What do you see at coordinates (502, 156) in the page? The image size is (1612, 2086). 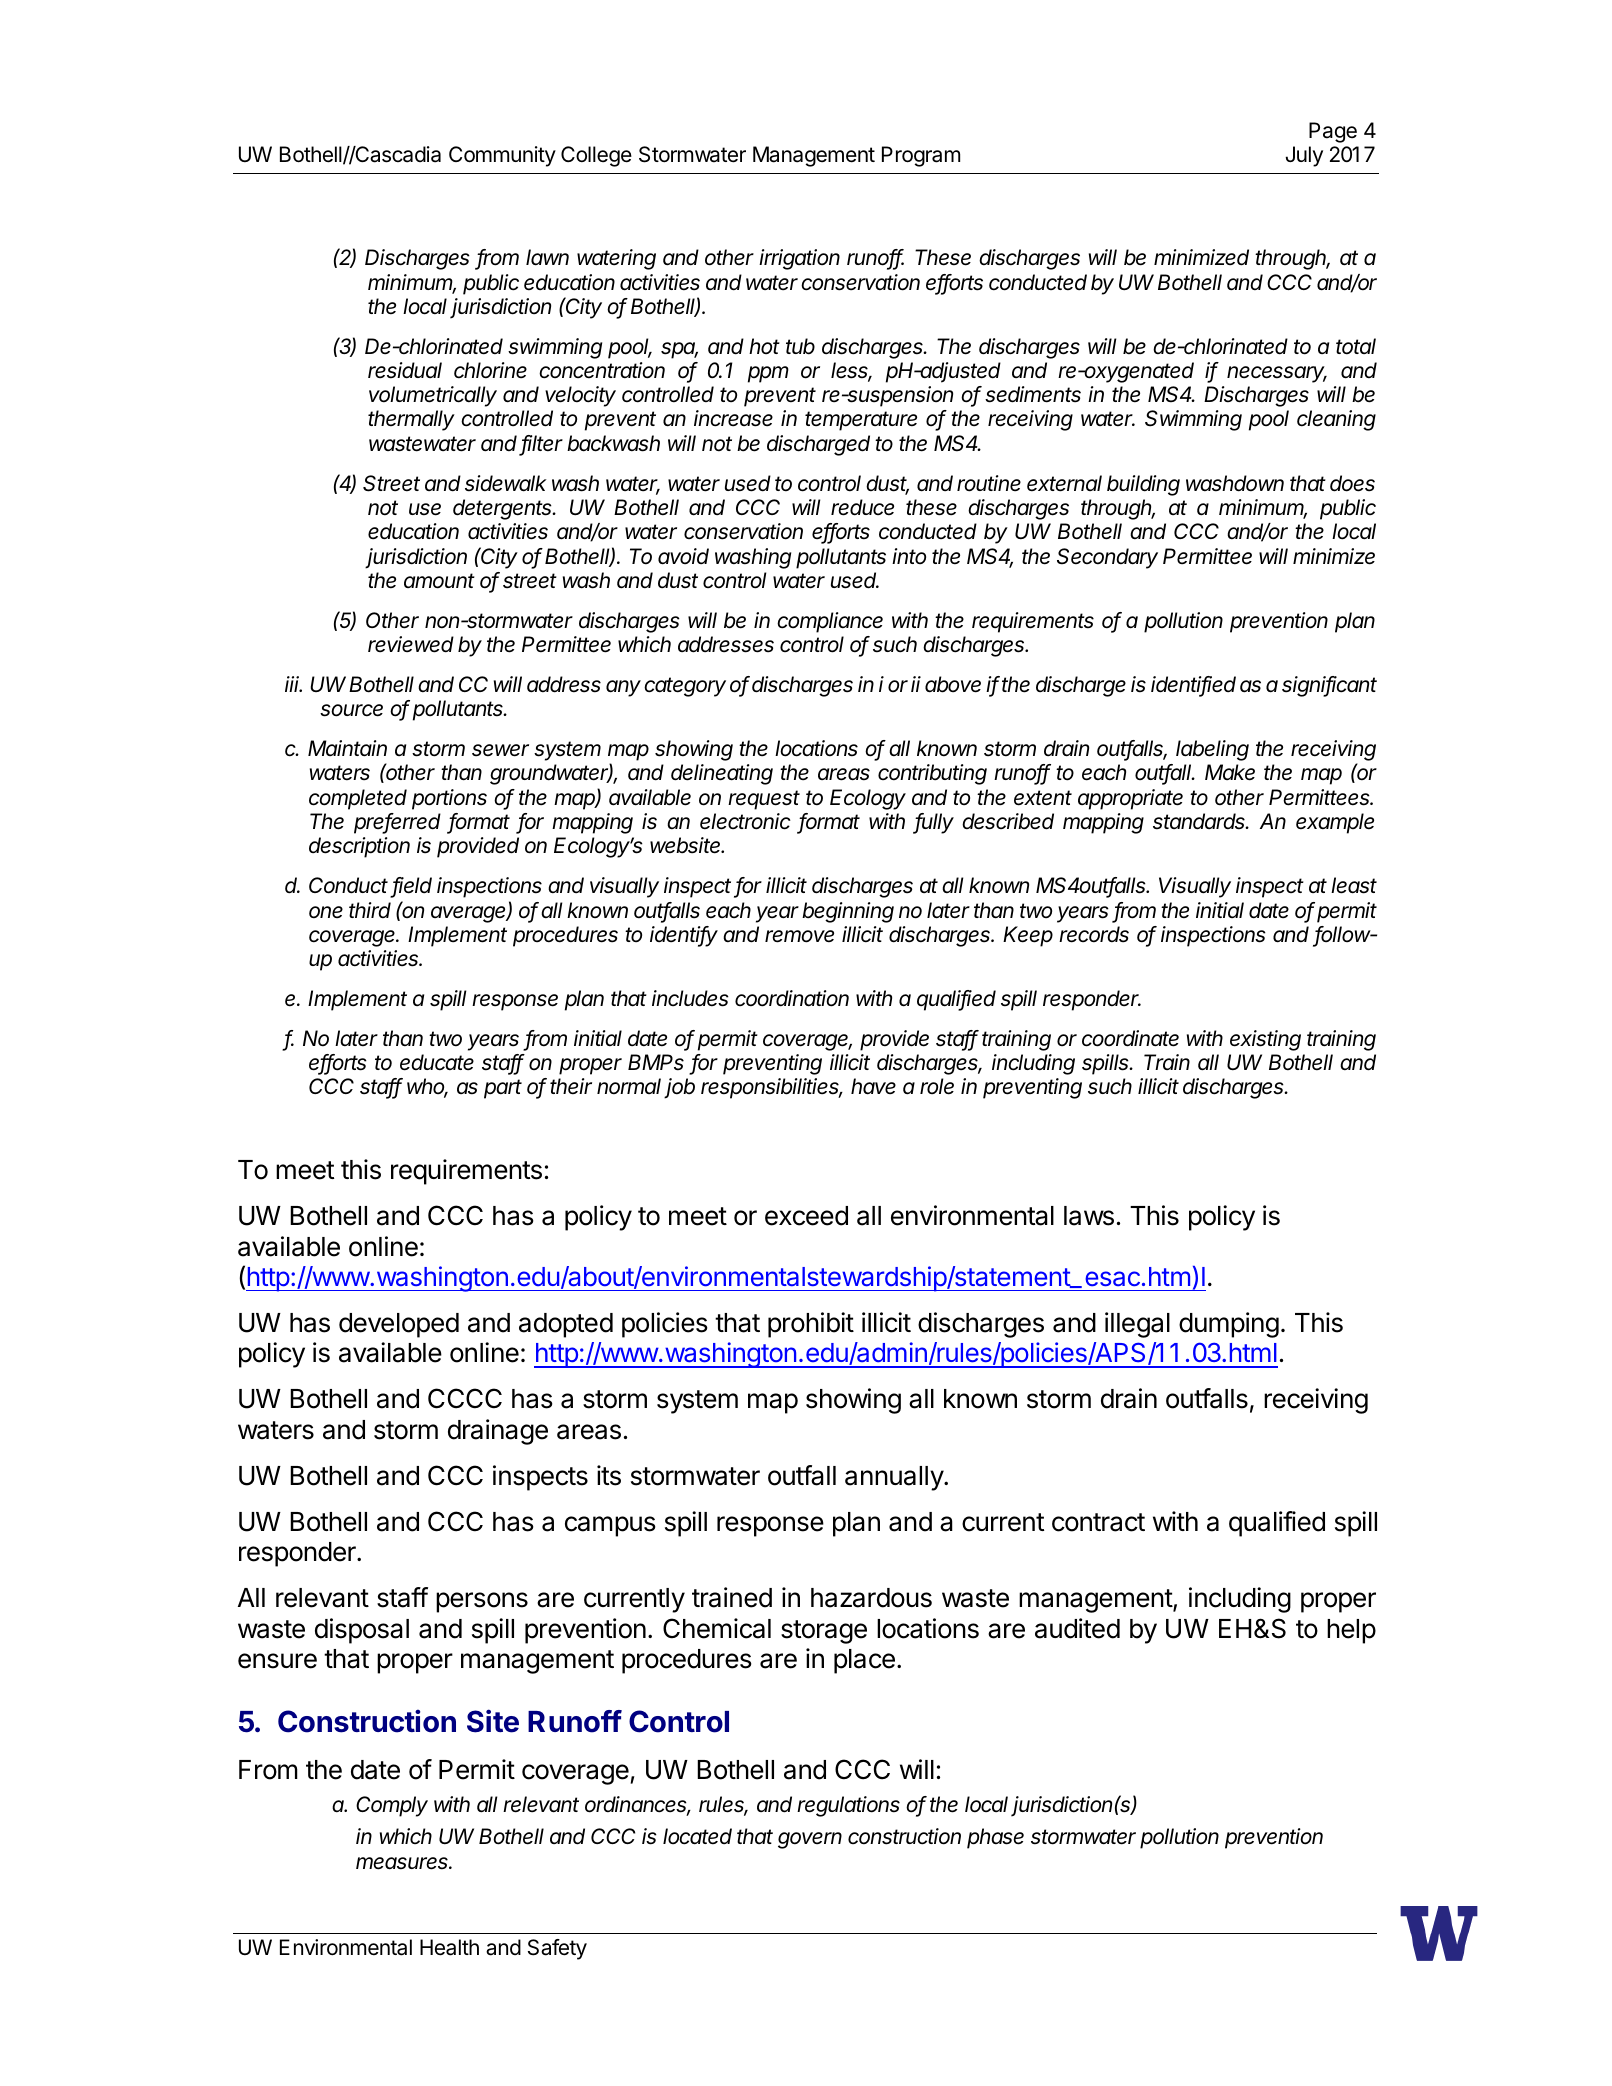 I see `Community` at bounding box center [502, 156].
